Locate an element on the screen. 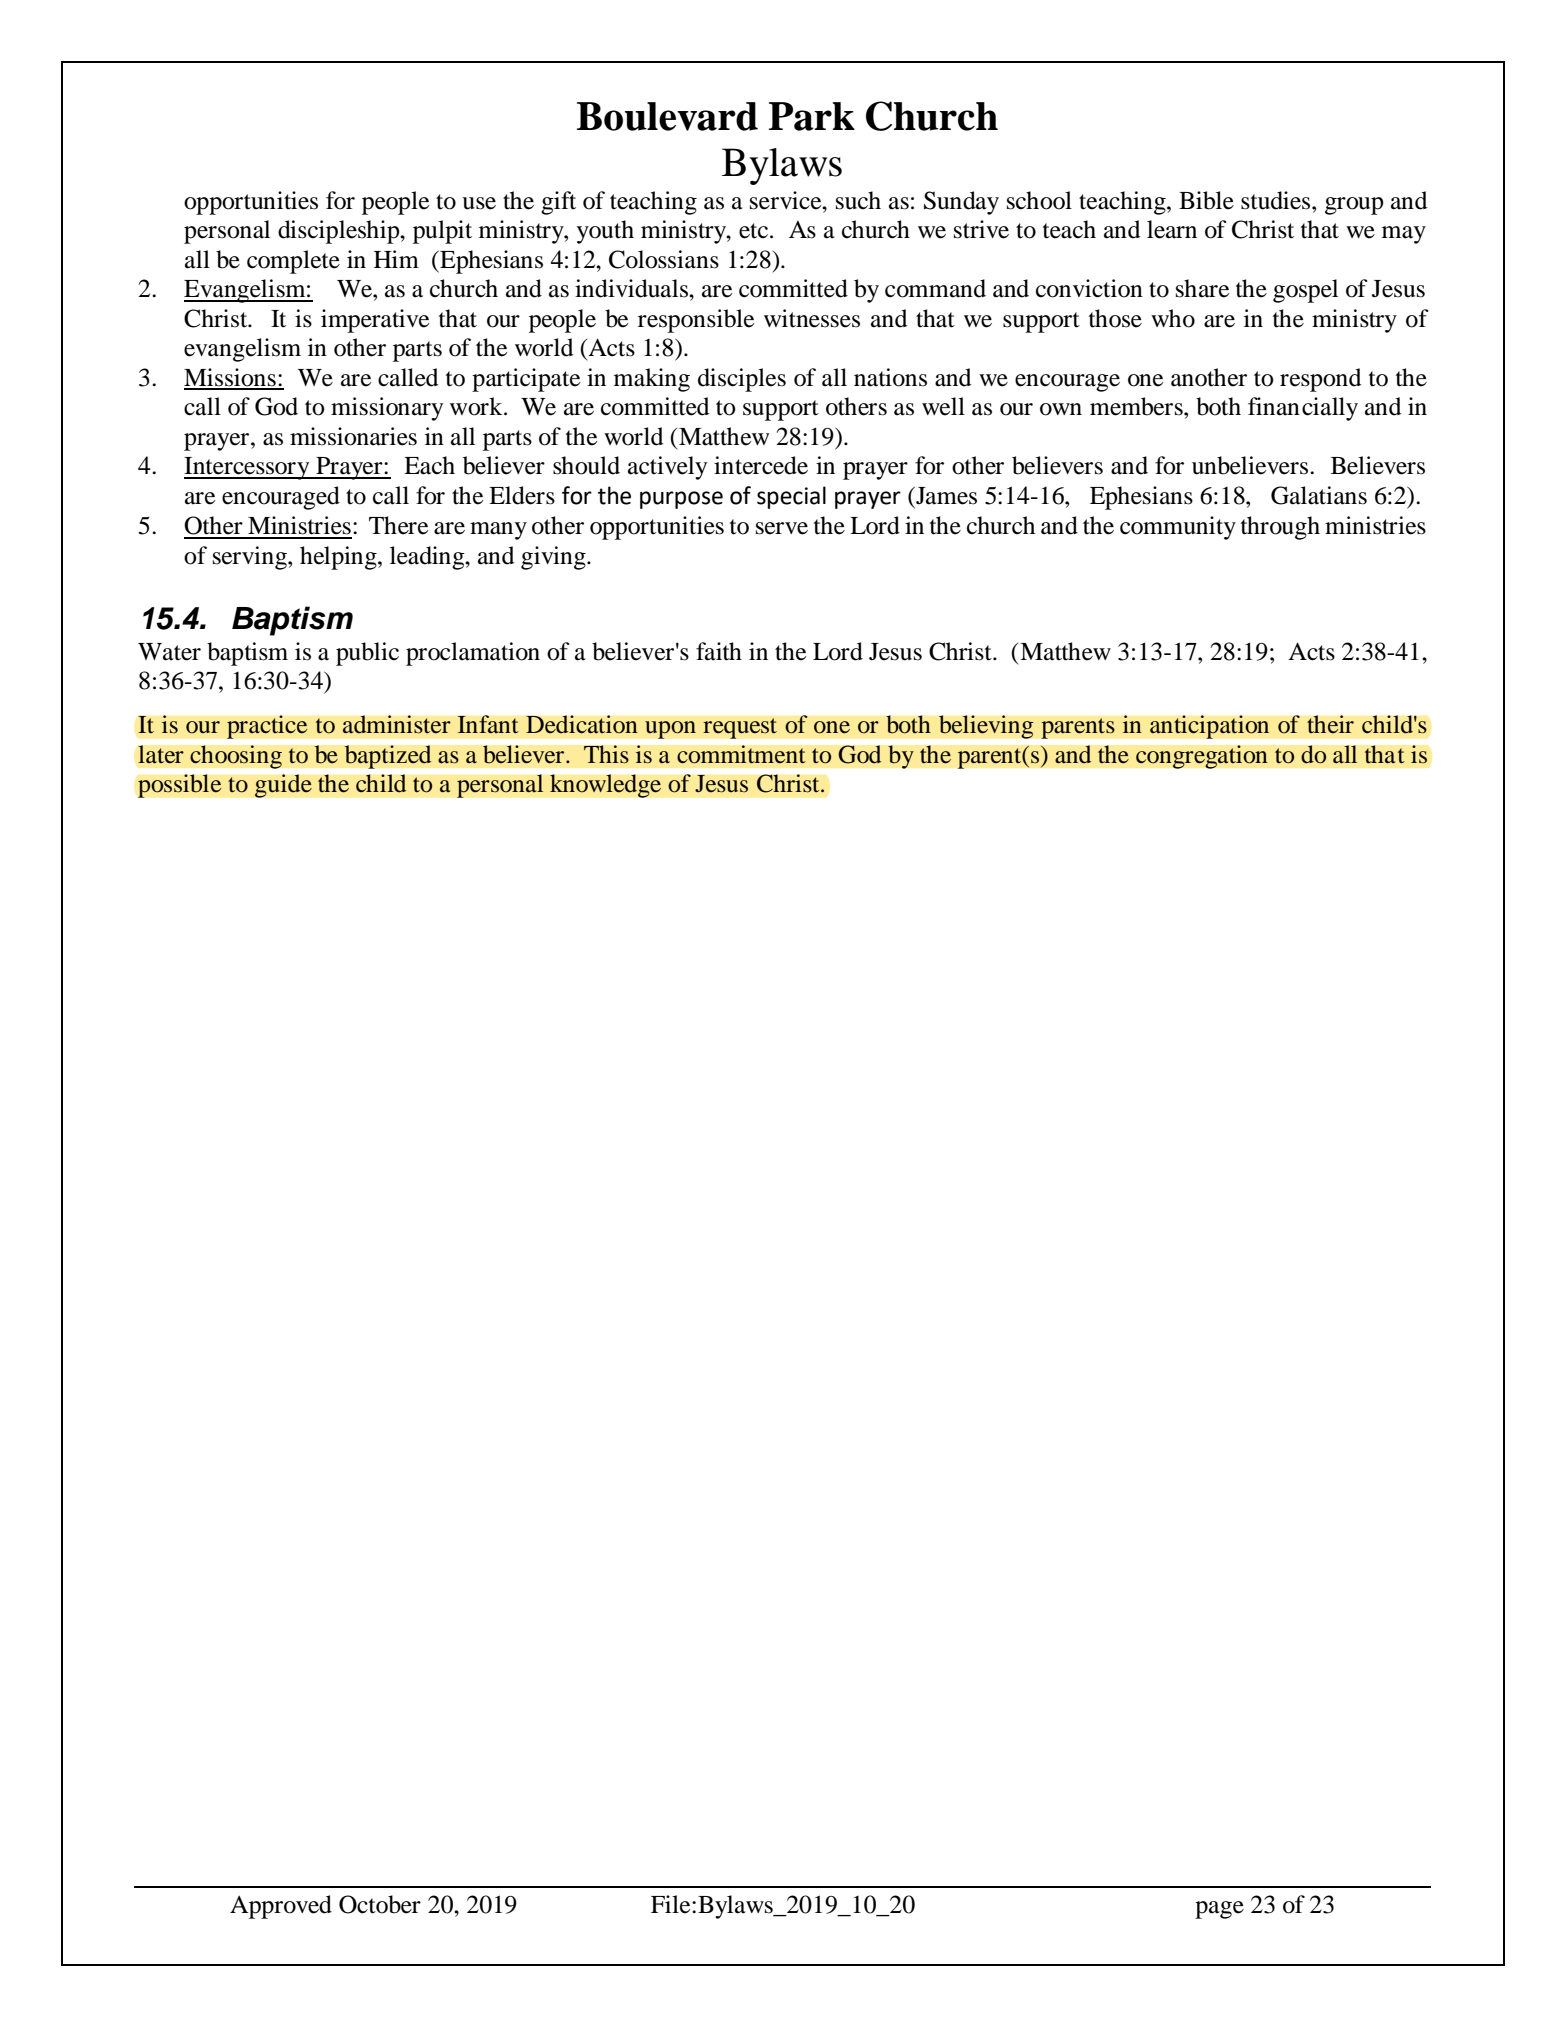 The height and width of the screenshot is (2026, 1565). their is located at coordinates (1330, 724).
